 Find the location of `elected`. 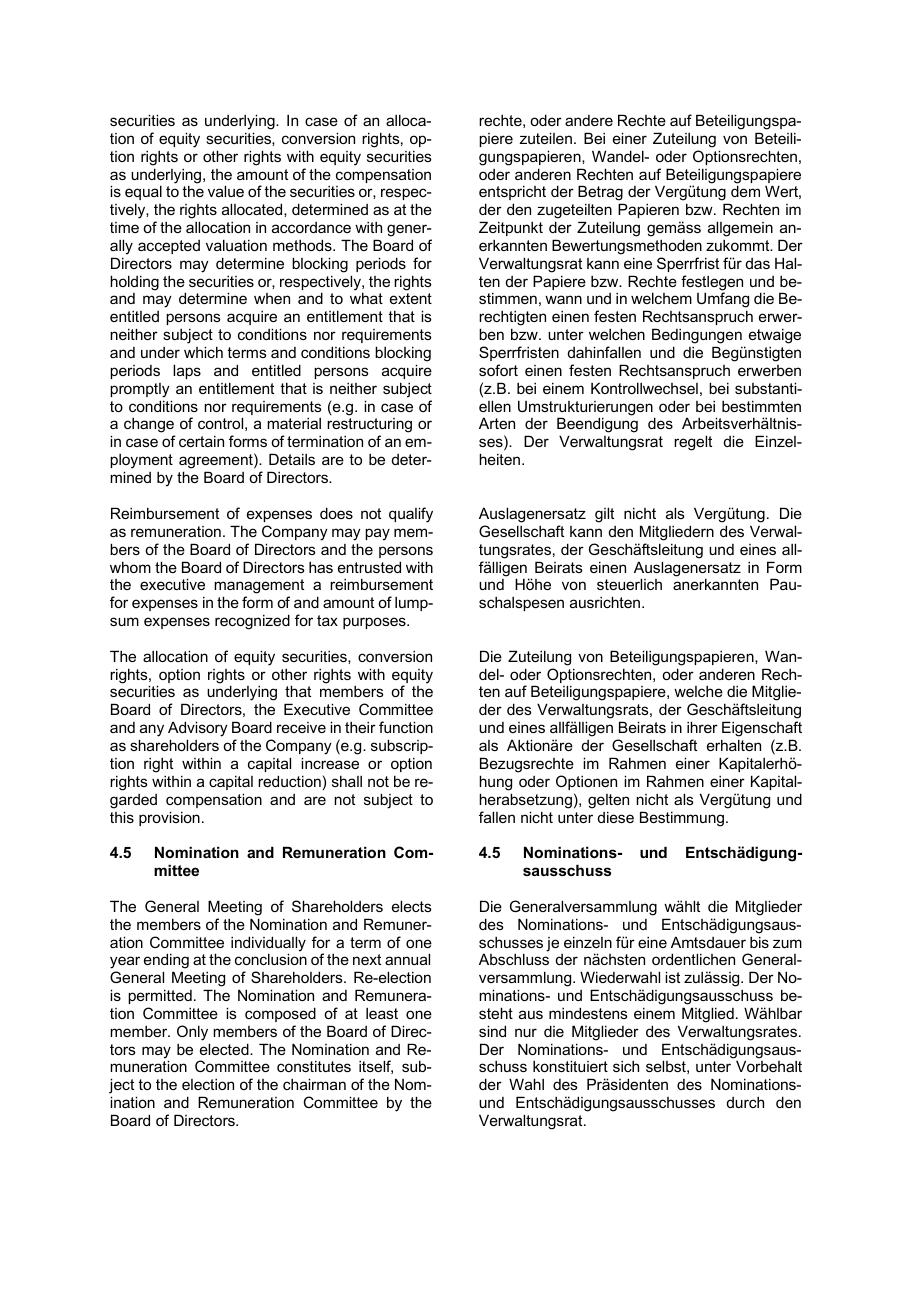

elected is located at coordinates (225, 1049).
